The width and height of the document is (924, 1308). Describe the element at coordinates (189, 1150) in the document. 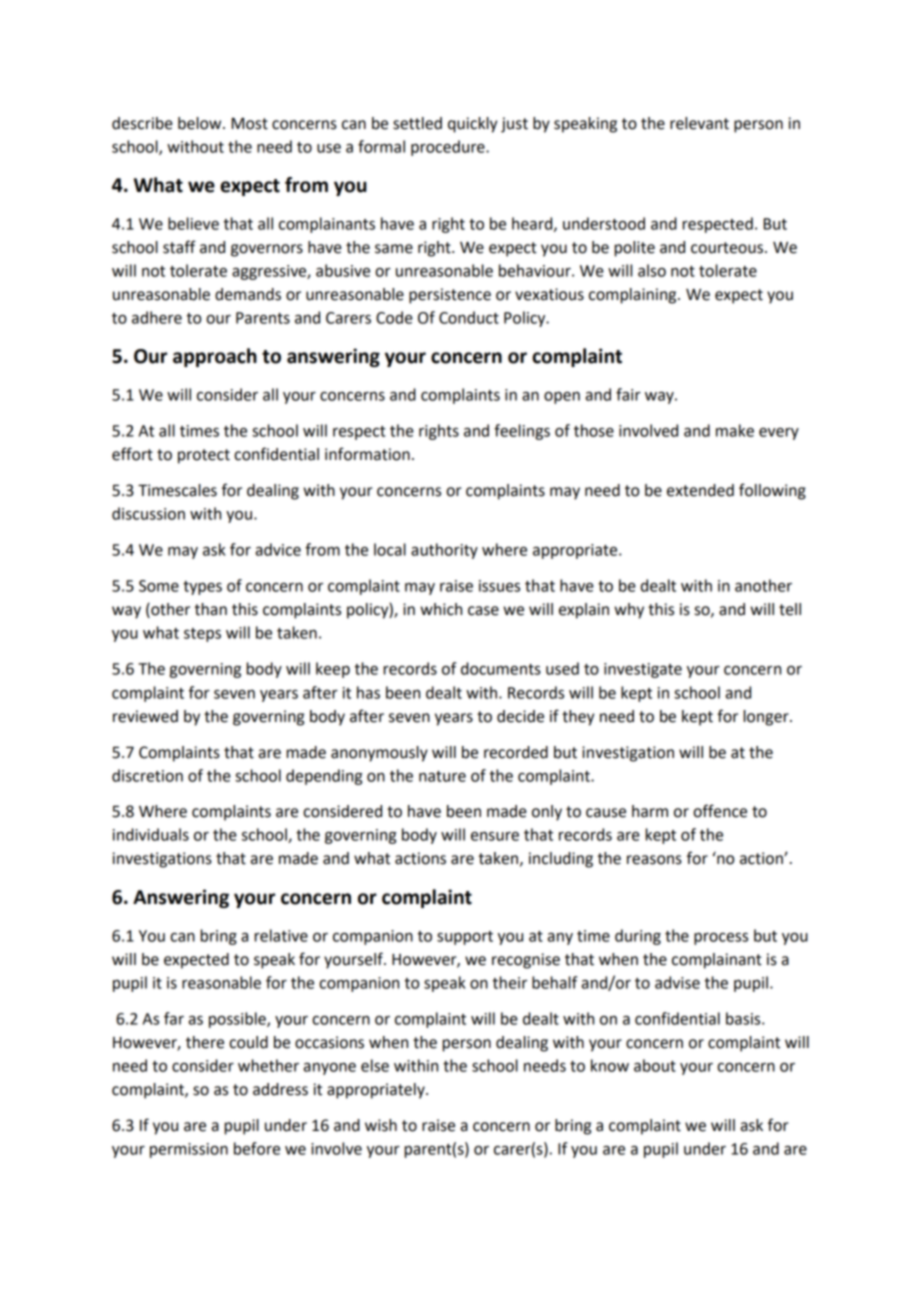

I see `permission` at that location.
